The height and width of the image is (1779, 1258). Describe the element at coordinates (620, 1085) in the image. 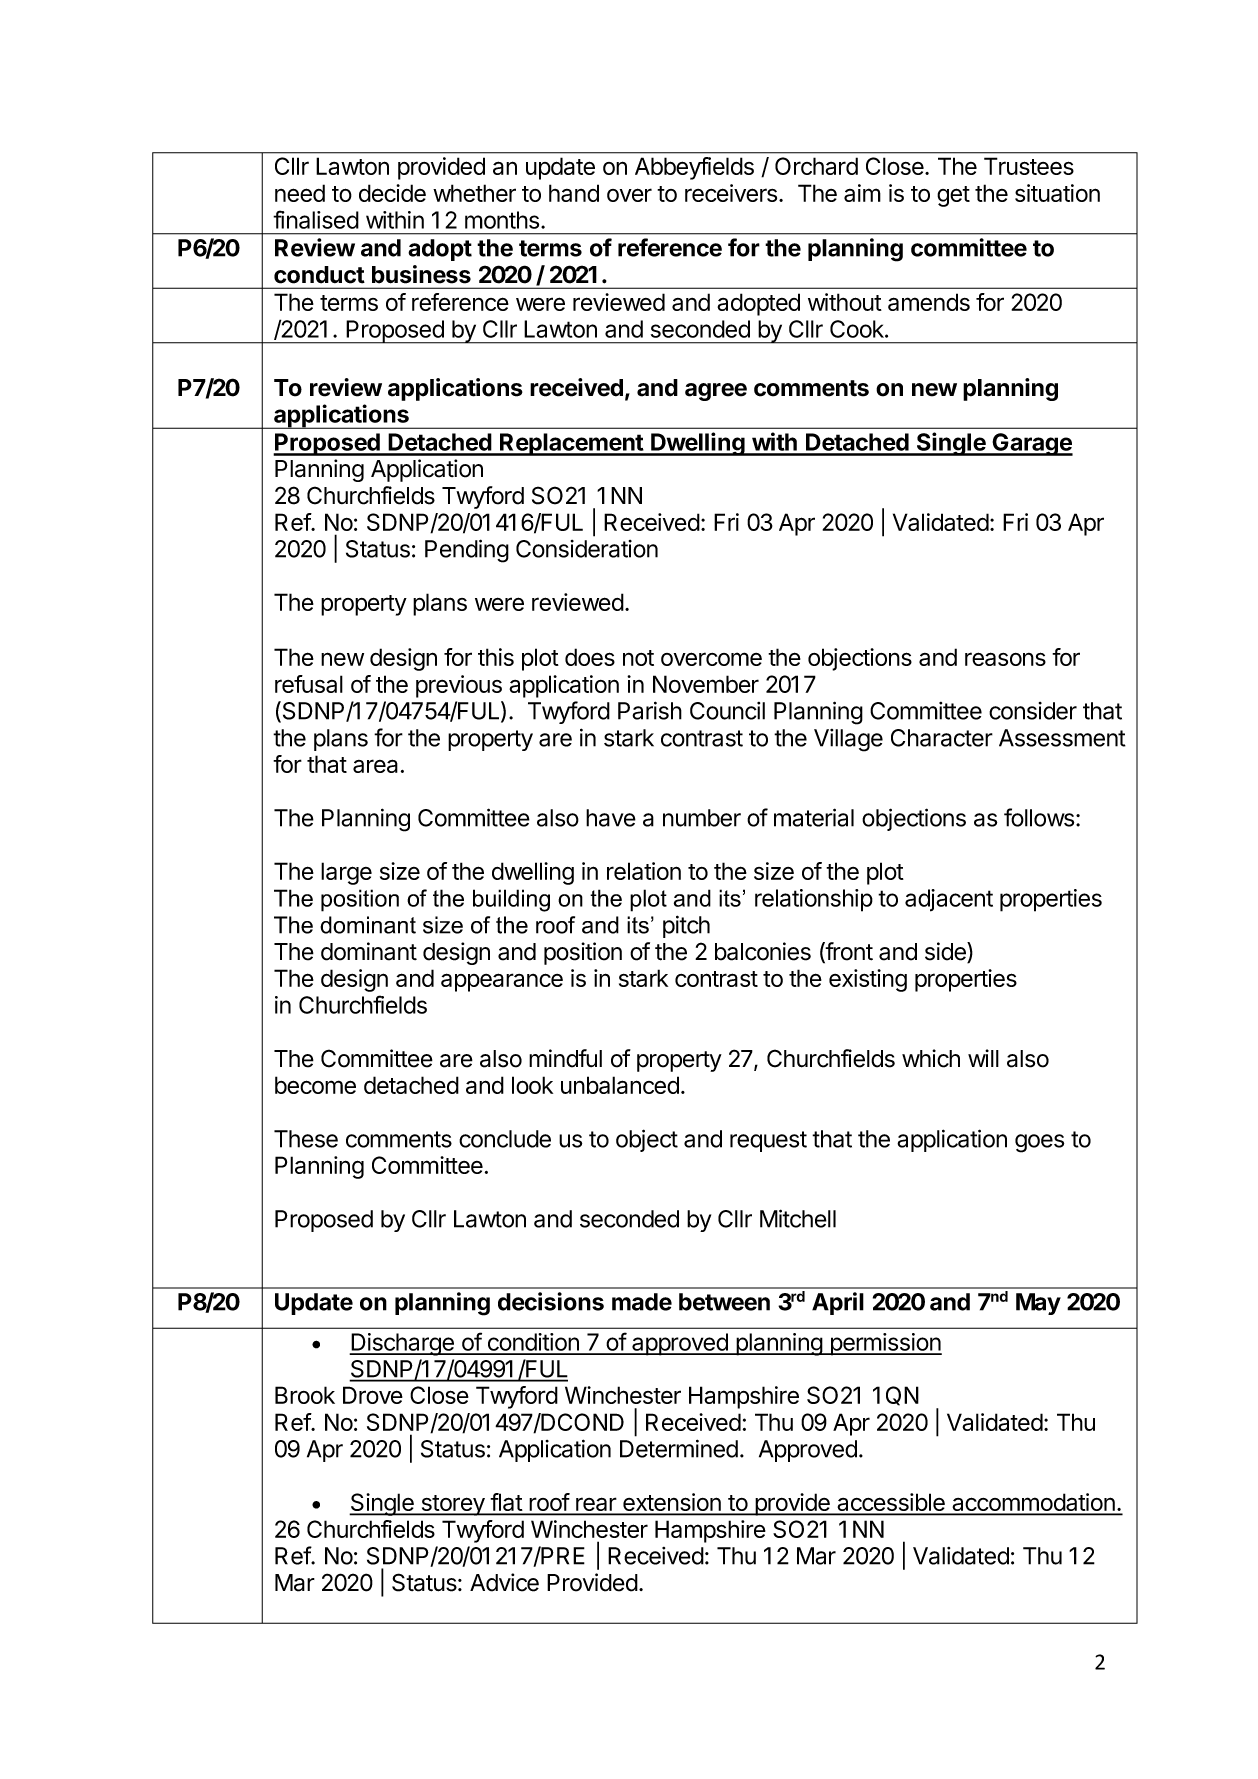

I see `unbalanced` at that location.
